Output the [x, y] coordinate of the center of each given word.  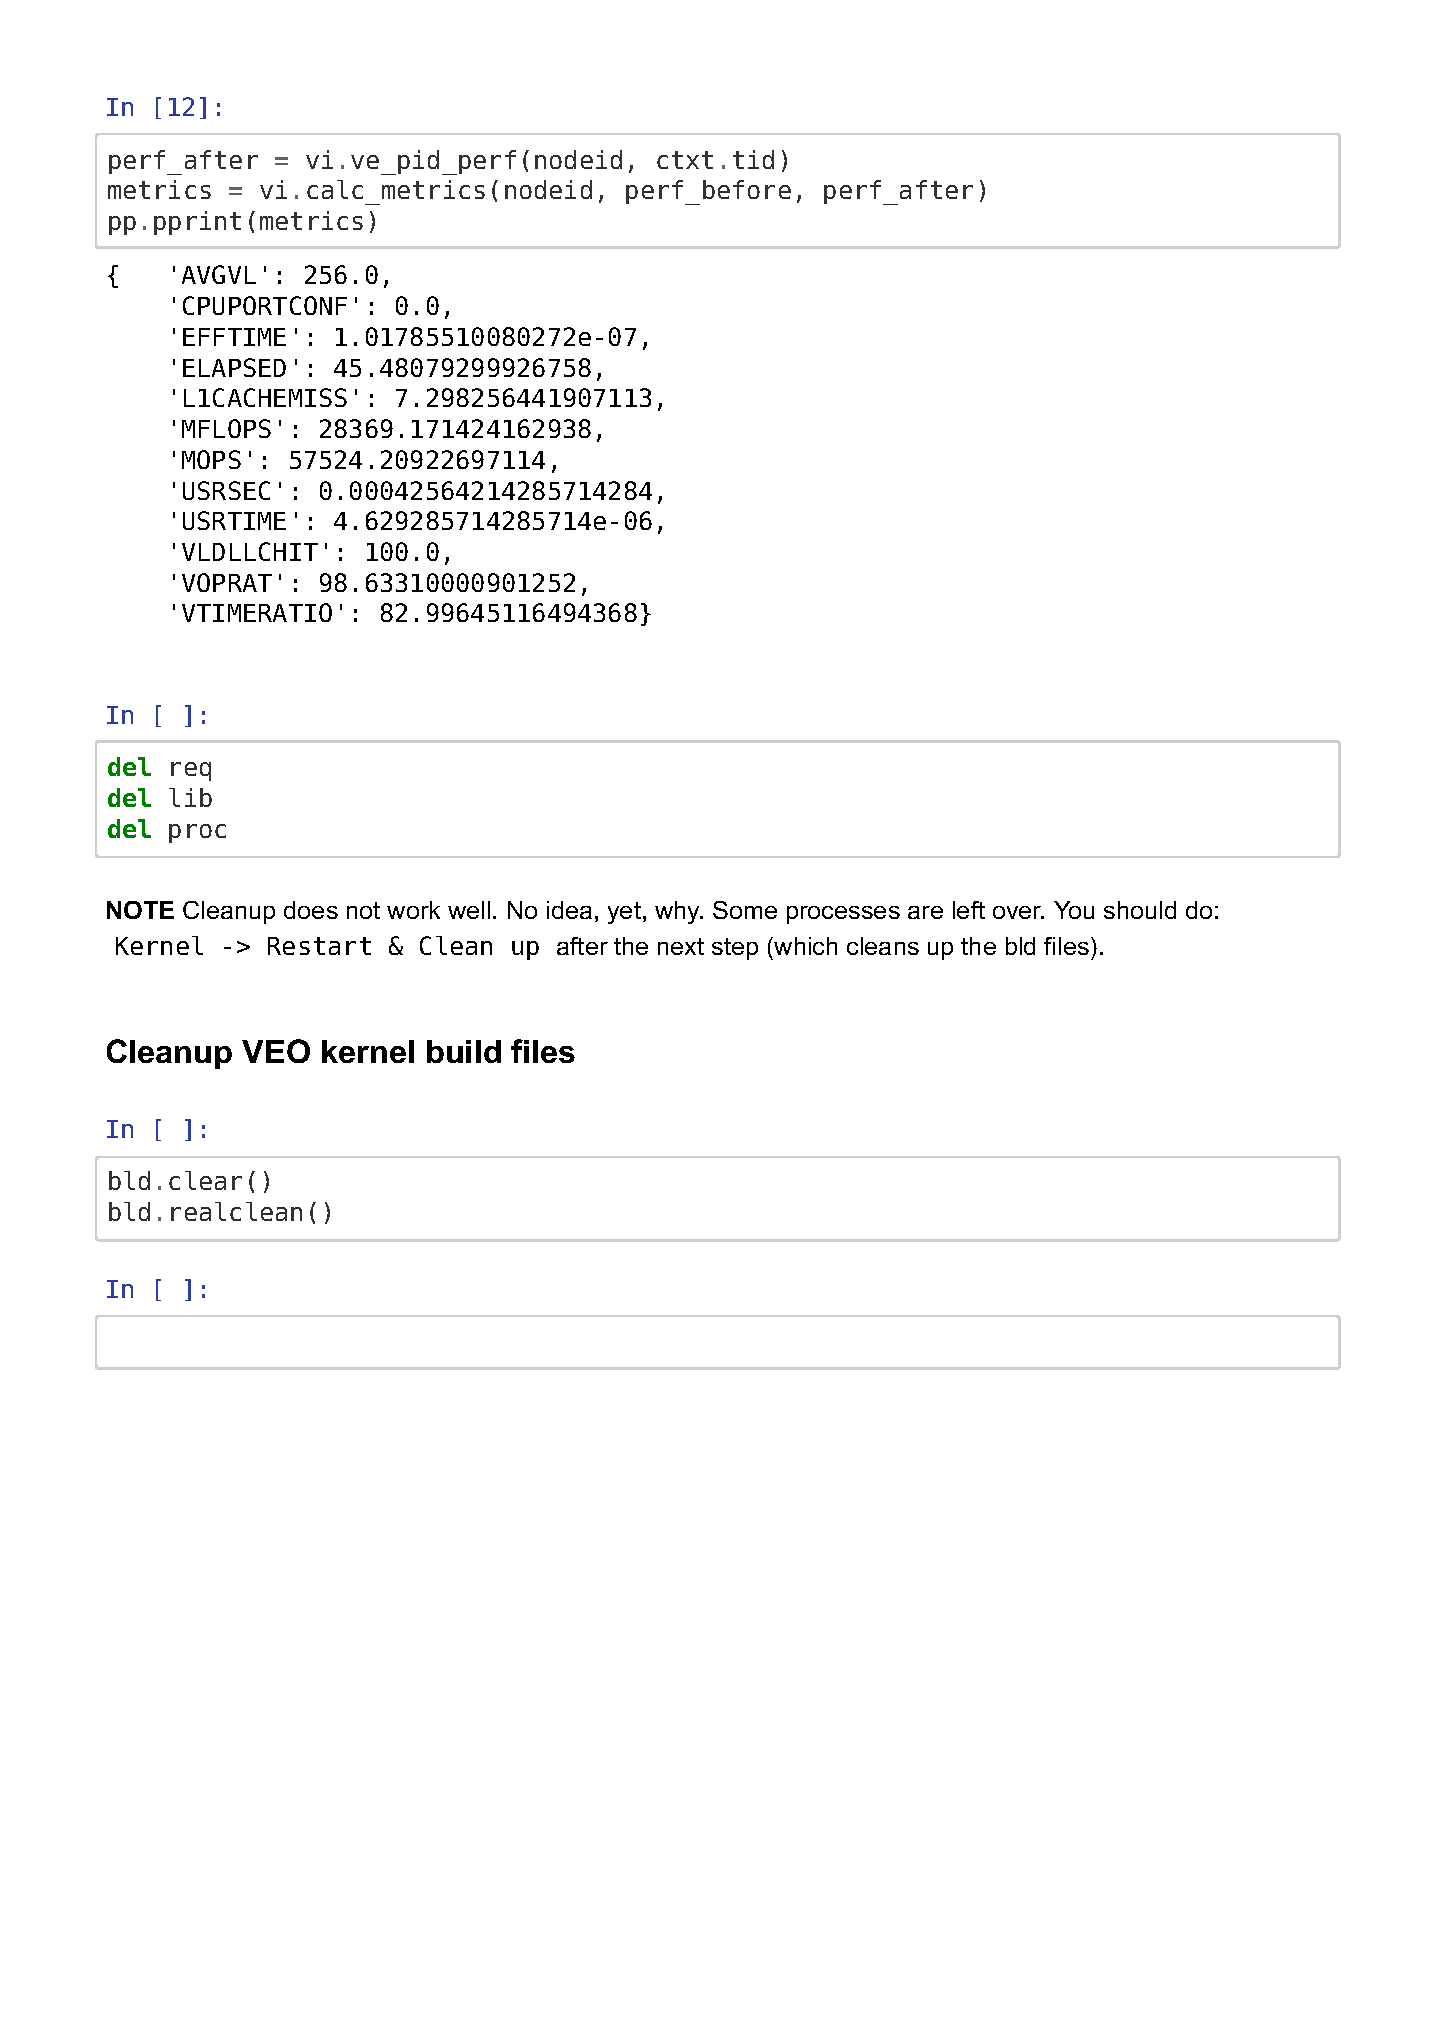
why [678, 912]
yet [624, 913]
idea [569, 910]
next [681, 946]
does [311, 910]
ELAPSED [234, 367]
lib [190, 797]
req [191, 771]
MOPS [211, 459]
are [925, 912]
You [1074, 910]
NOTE [140, 910]
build [464, 1051]
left [969, 910]
